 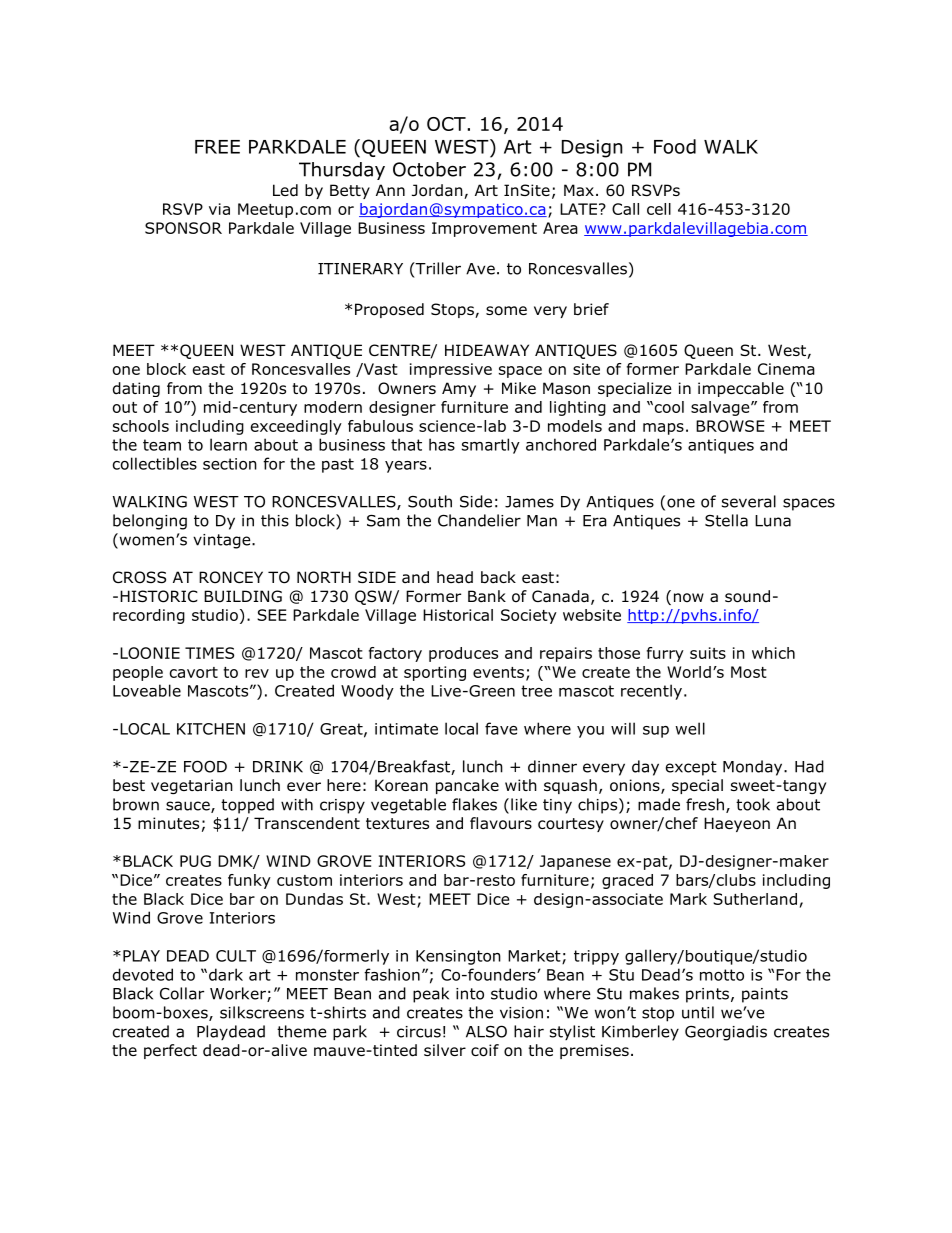 What do you see at coordinates (689, 598) in the document?
I see `now` at bounding box center [689, 598].
